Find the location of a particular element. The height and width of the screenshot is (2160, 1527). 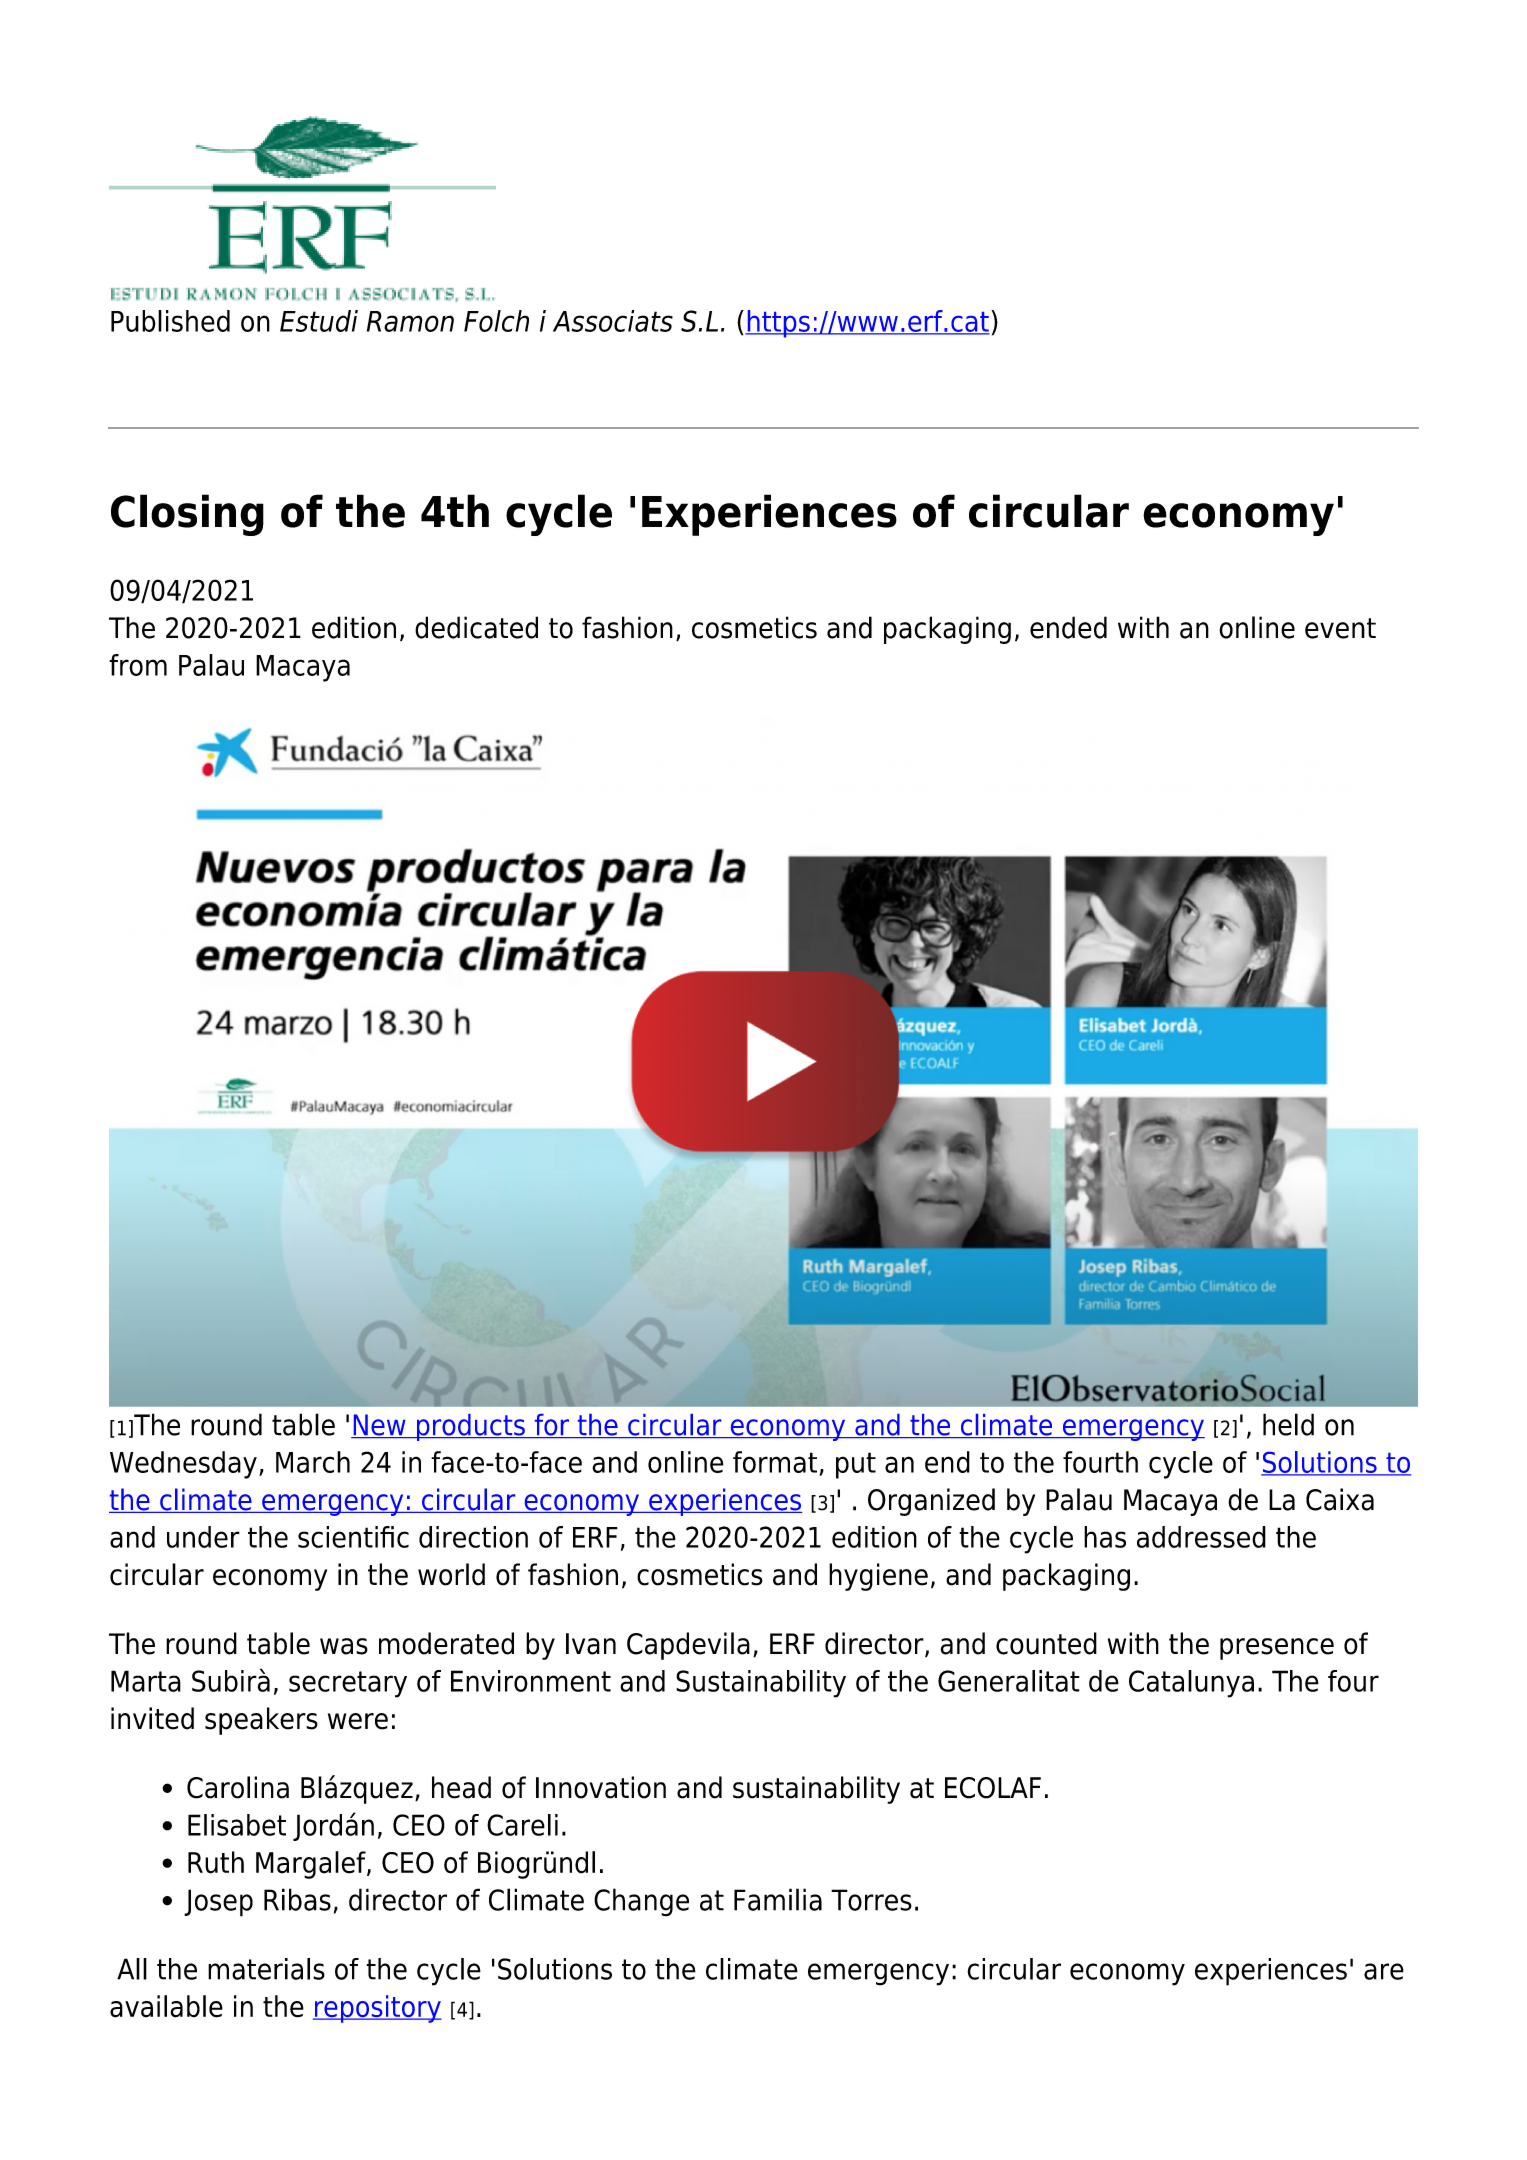

from is located at coordinates (138, 665).
